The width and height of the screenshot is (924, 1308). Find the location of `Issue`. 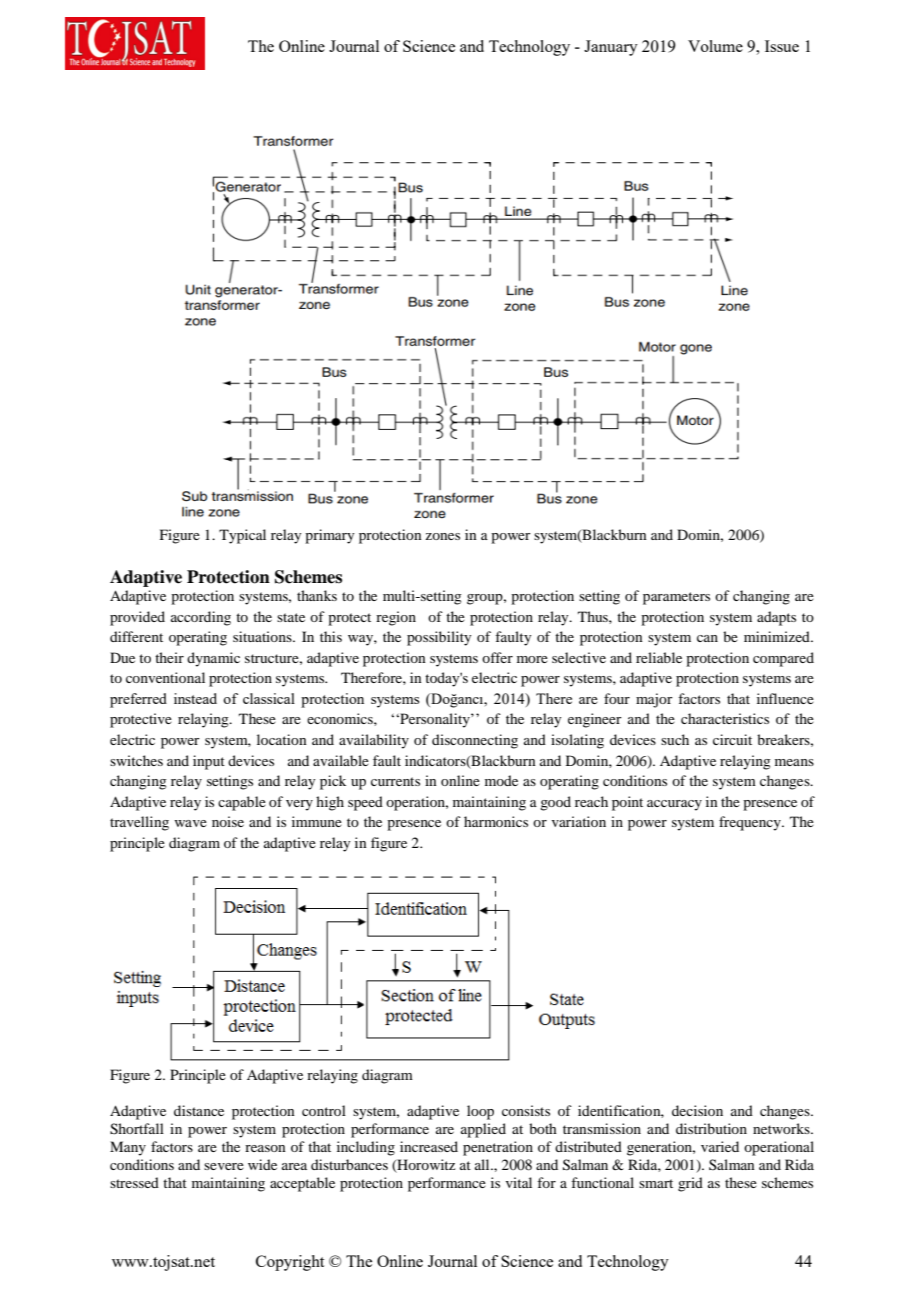

Issue is located at coordinates (782, 46).
